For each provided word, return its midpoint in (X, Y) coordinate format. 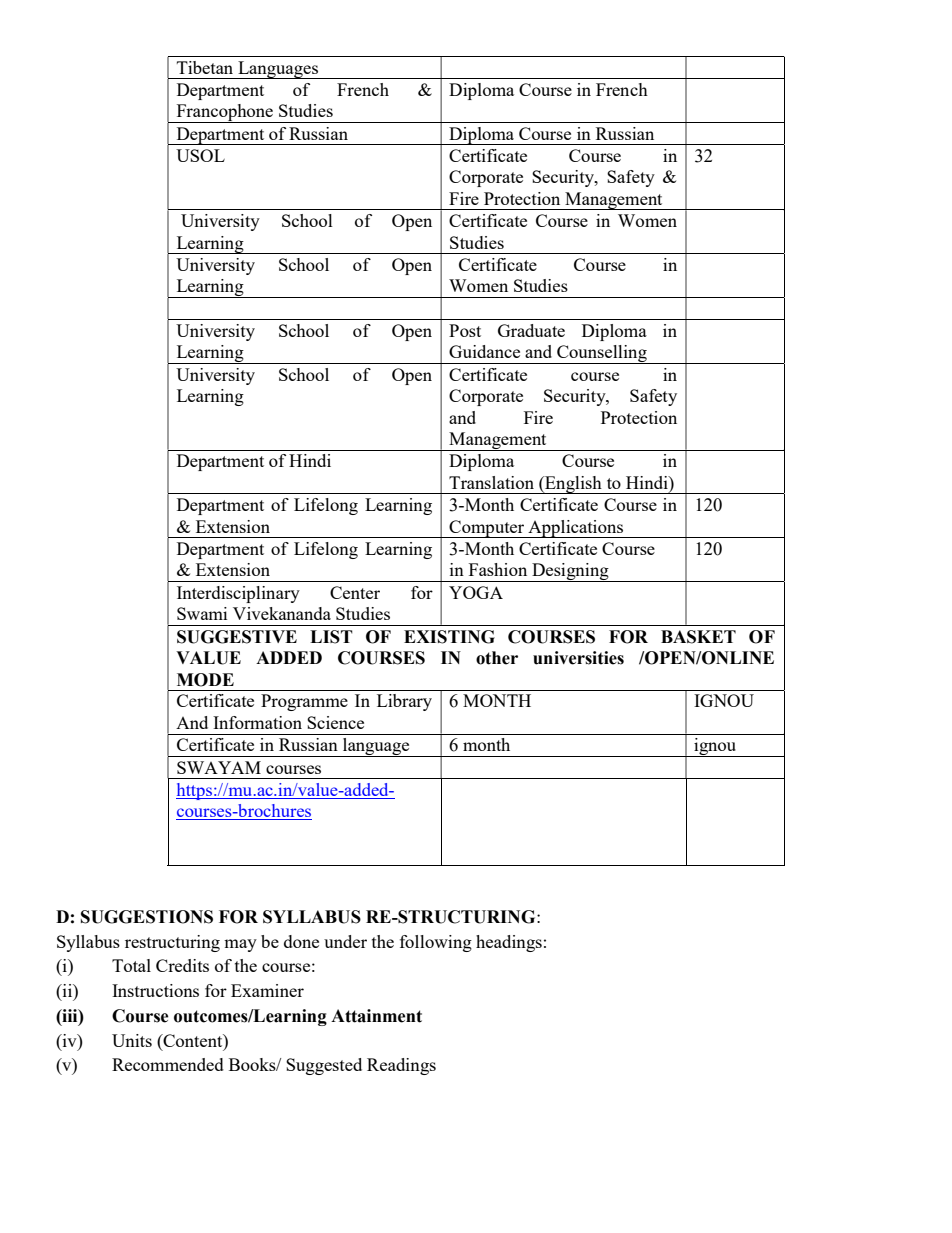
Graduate (531, 330)
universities (578, 658)
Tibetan (205, 67)
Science (335, 722)
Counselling (602, 354)
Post (465, 330)
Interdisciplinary (238, 594)
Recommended (168, 1064)
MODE (205, 680)
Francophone (225, 113)
